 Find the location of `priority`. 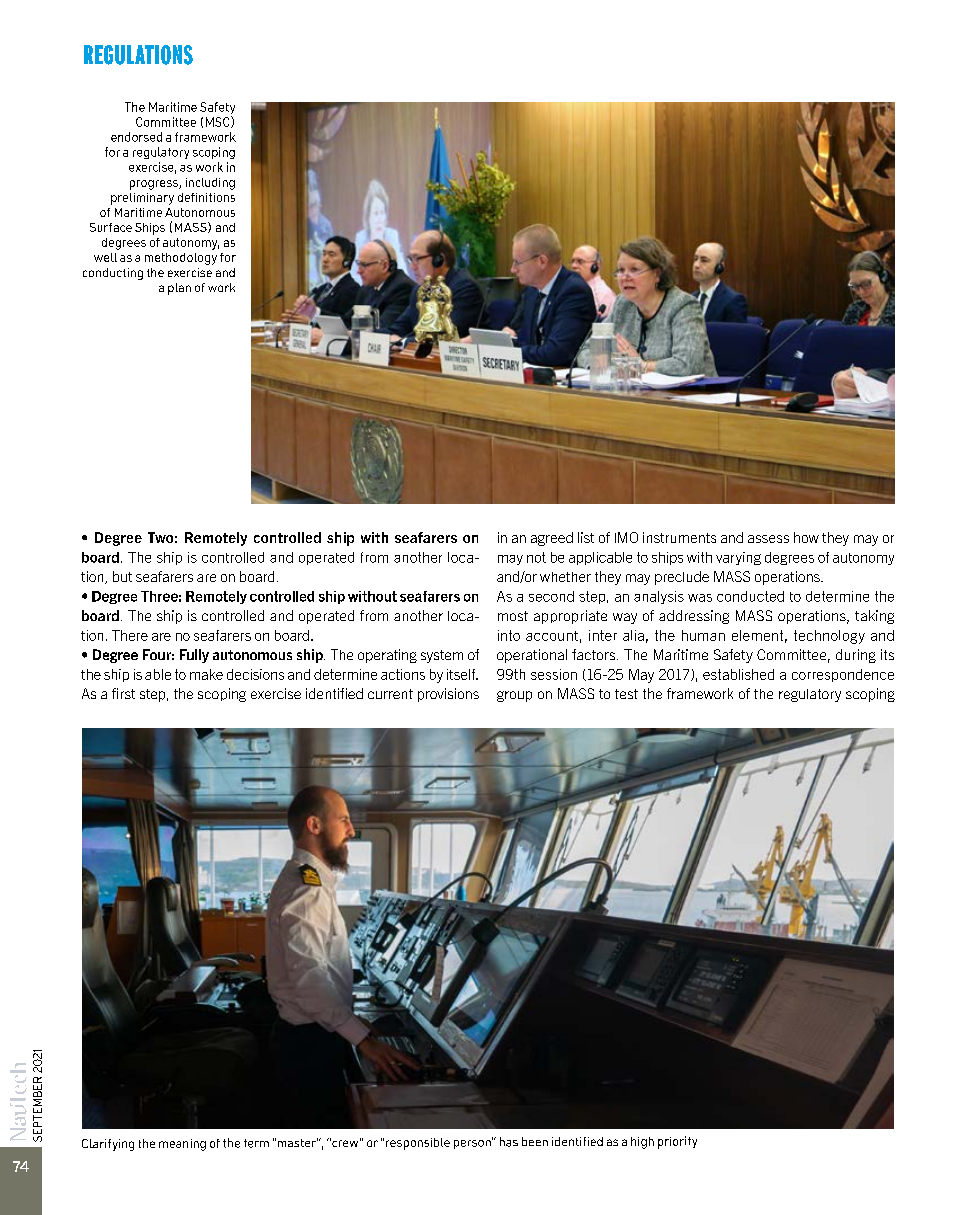

priority is located at coordinates (677, 1142).
